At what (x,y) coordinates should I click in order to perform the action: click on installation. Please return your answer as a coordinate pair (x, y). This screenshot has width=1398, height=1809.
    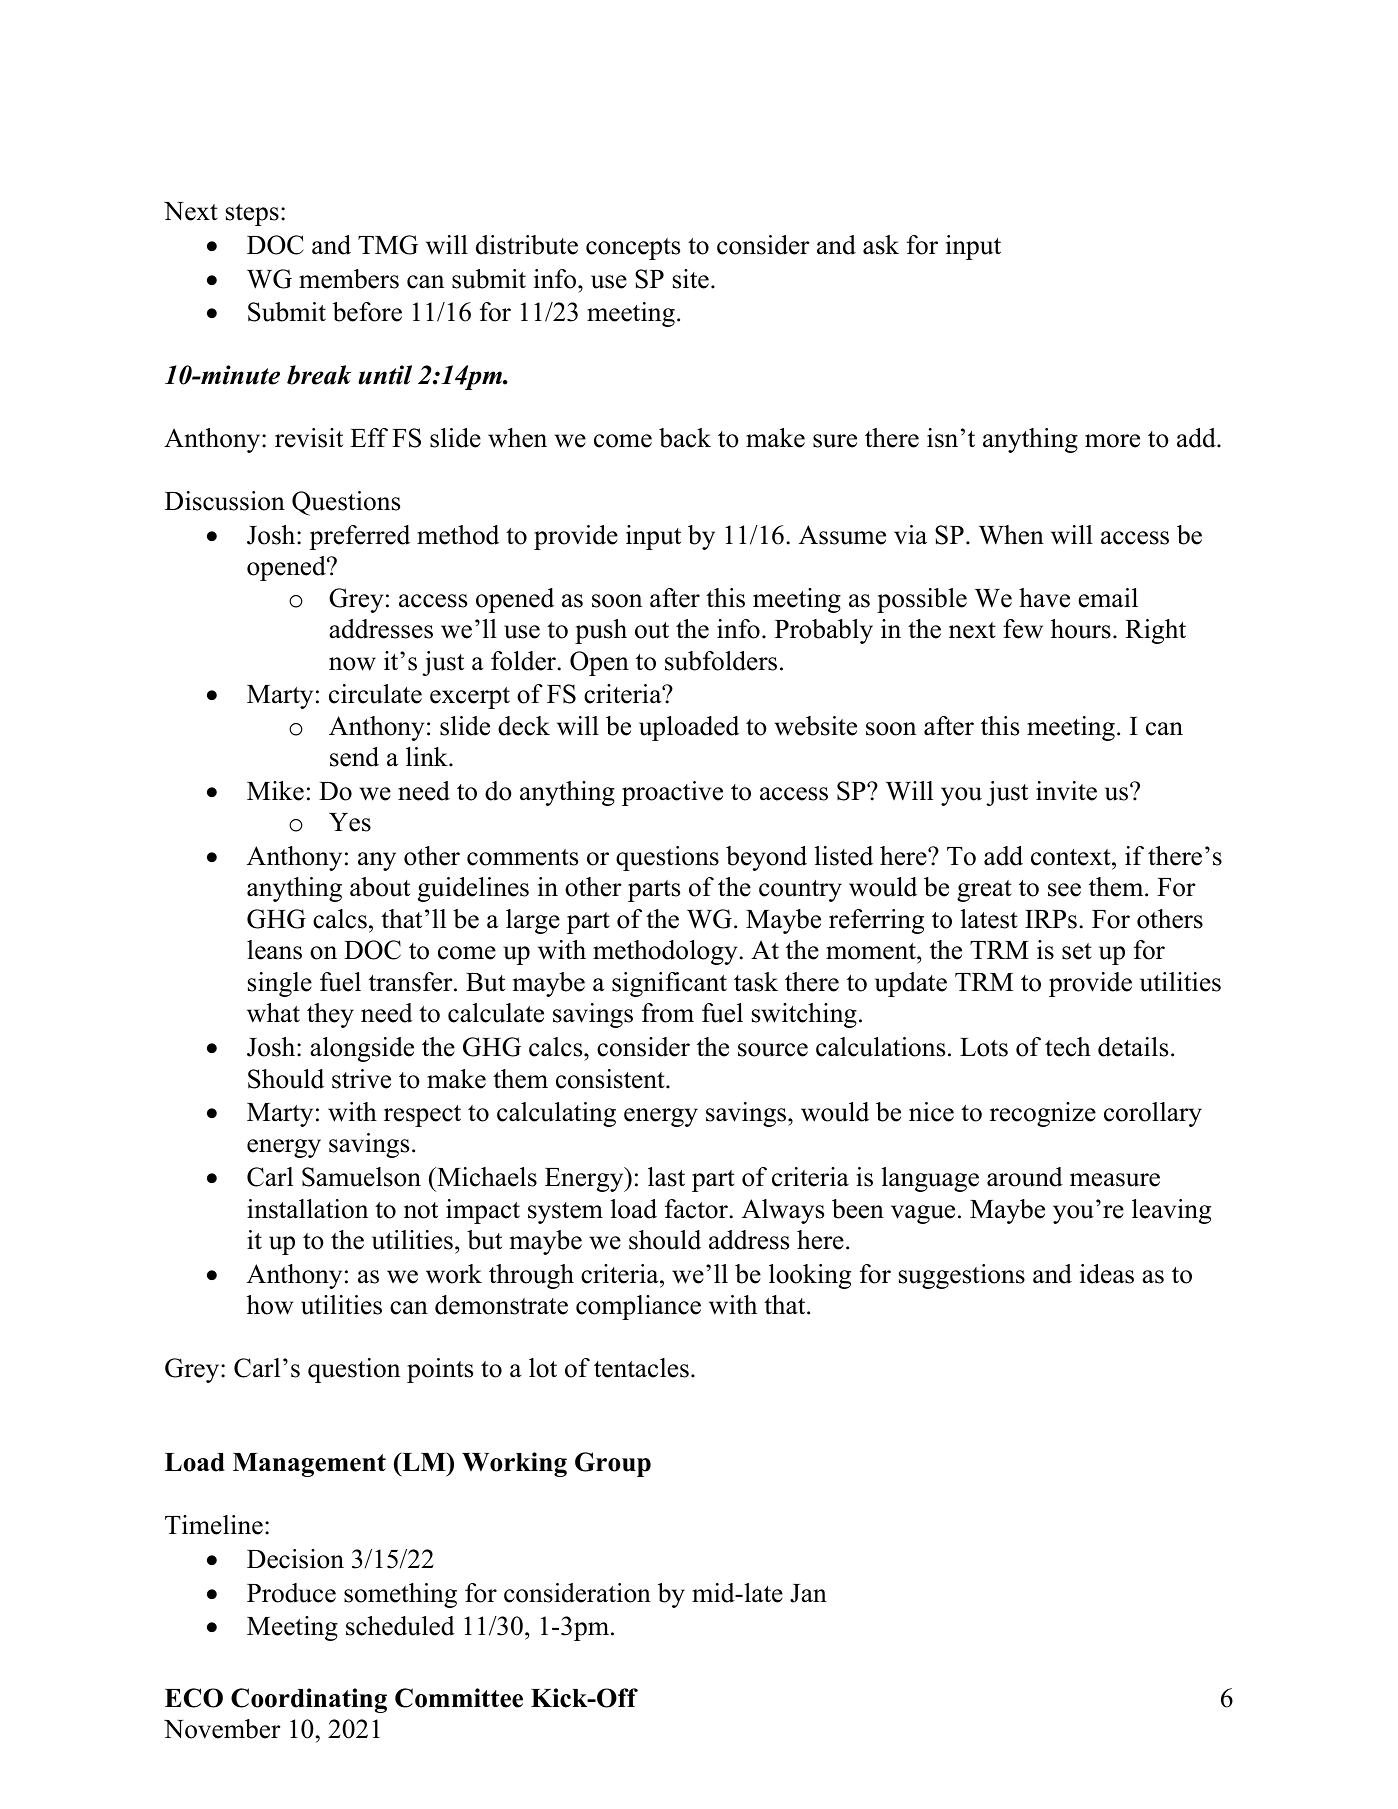
    Looking at the image, I should click on (307, 1209).
